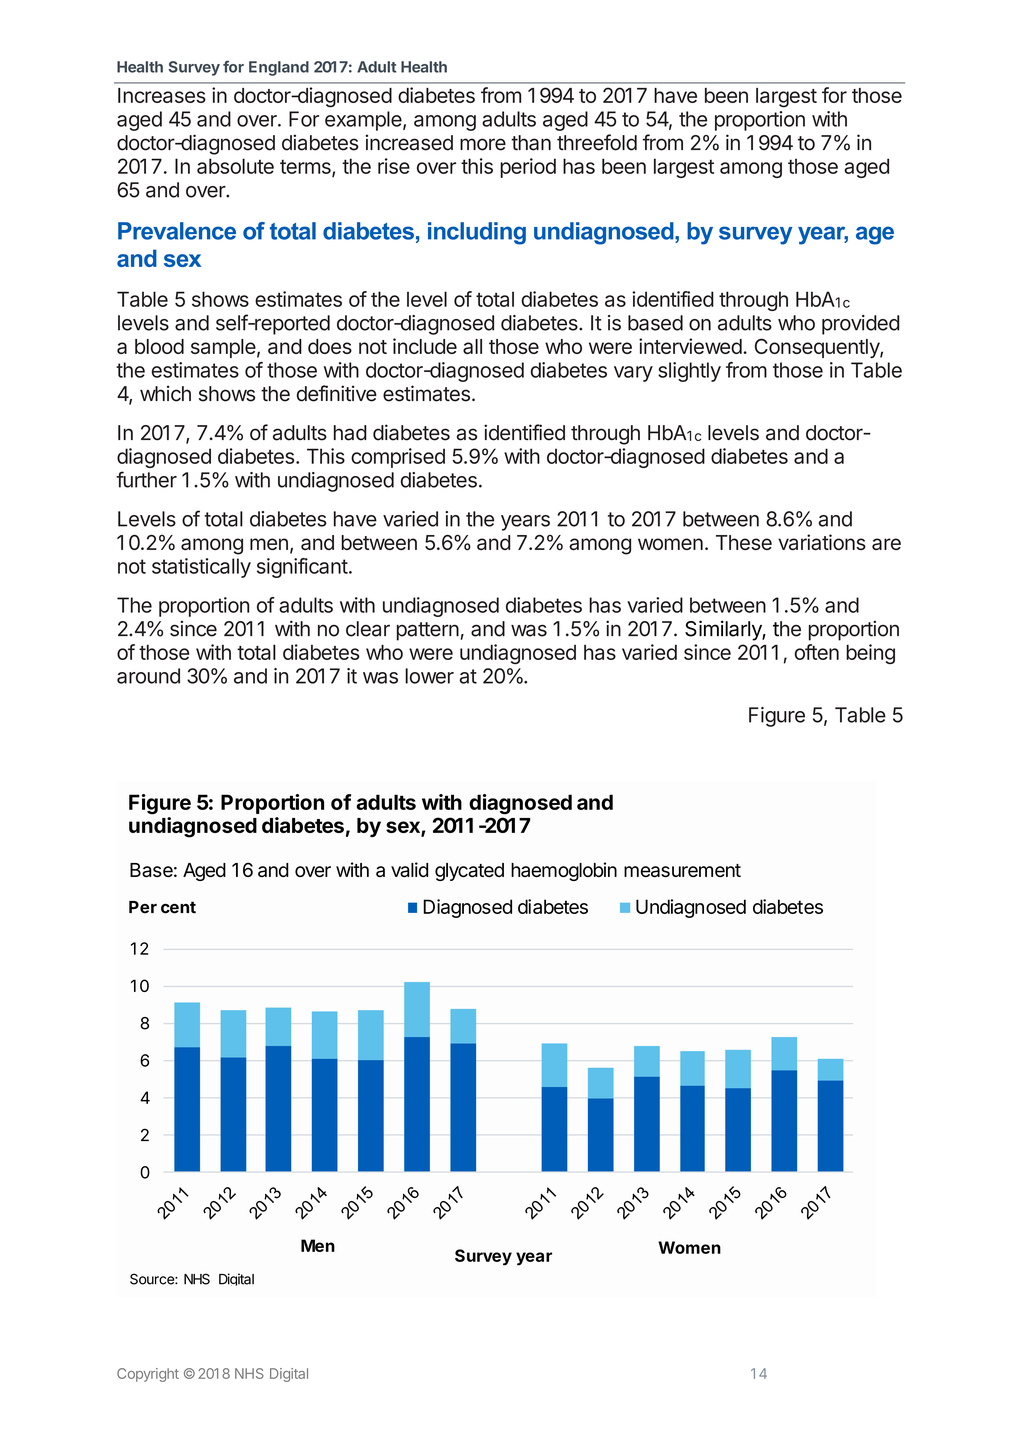 Image resolution: width=1019 pixels, height=1440 pixels. What do you see at coordinates (817, 652) in the screenshot?
I see `often` at bounding box center [817, 652].
